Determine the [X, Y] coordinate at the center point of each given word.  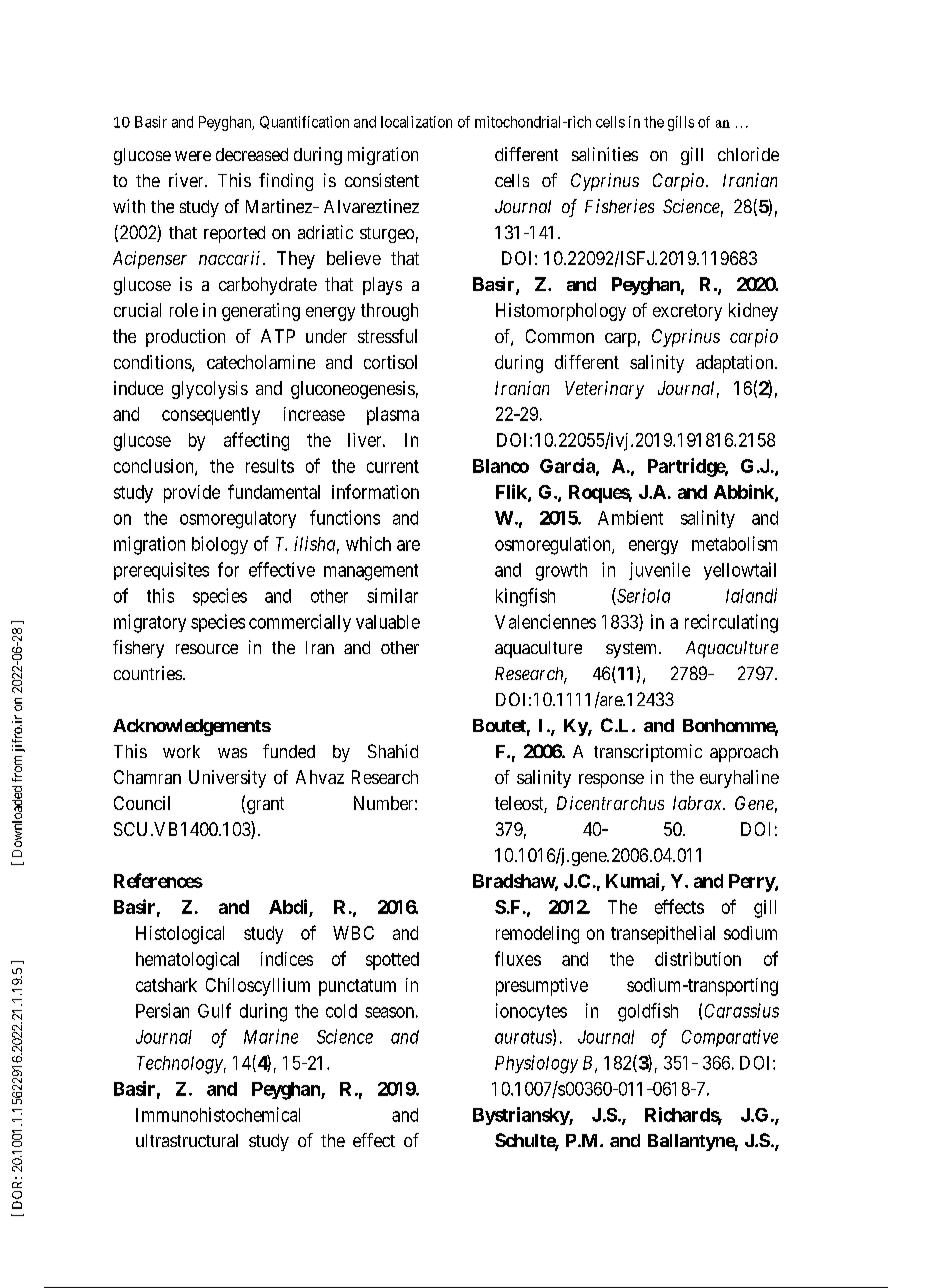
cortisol [390, 362]
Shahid [393, 751]
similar [392, 595]
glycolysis [210, 390]
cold [341, 1011]
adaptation [736, 364]
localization [416, 122]
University [227, 779]
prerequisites [161, 571]
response [611, 781]
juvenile [659, 571]
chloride [748, 154]
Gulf [214, 1010]
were [193, 156]
